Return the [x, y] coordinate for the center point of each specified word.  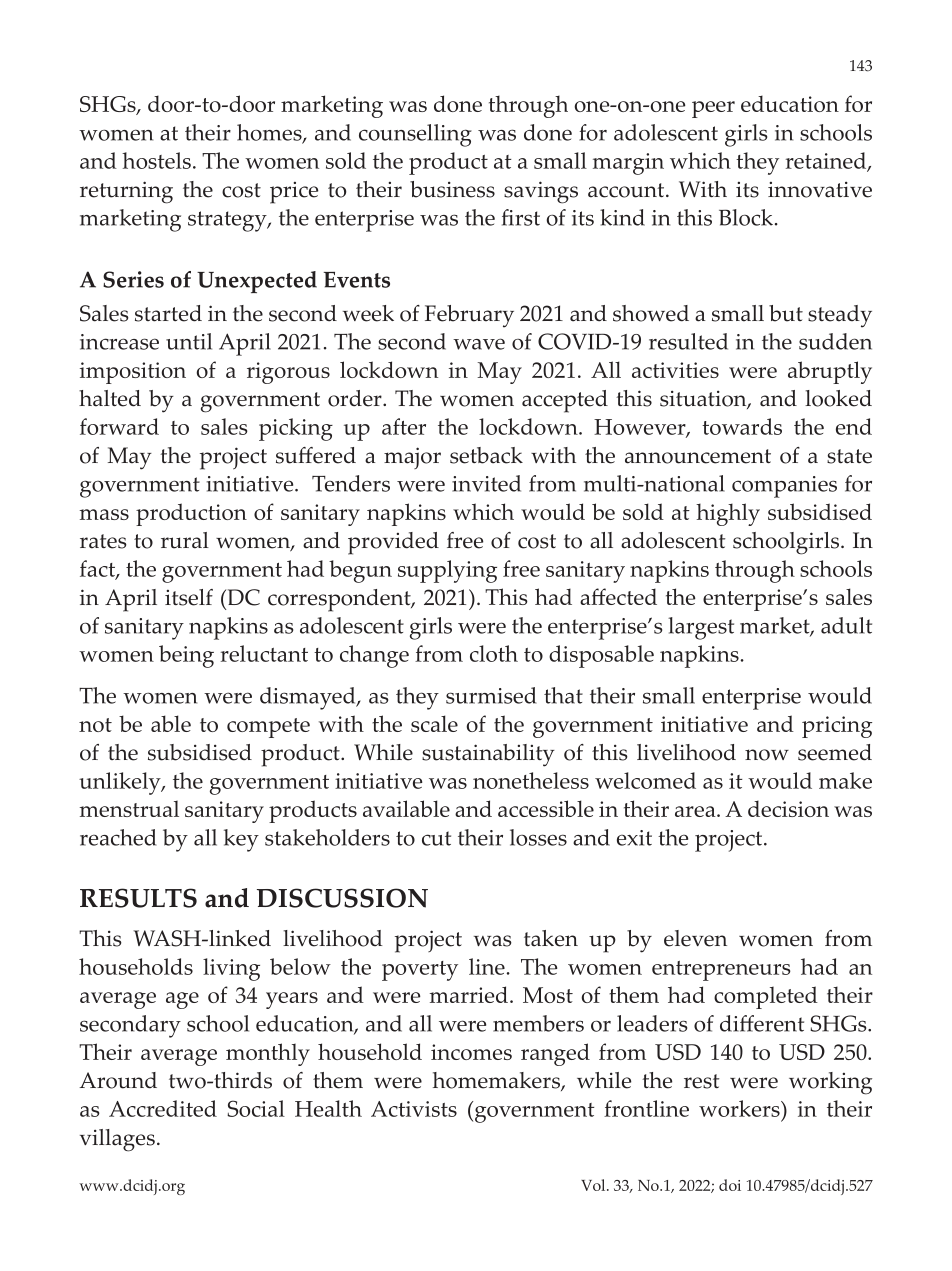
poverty [420, 971]
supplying [447, 571]
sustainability [488, 755]
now [767, 755]
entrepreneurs [721, 971]
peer [713, 109]
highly [728, 514]
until [189, 341]
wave [479, 344]
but [786, 313]
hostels [156, 160]
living [231, 969]
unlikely [121, 783]
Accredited [163, 1108]
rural [185, 540]
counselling [415, 135]
